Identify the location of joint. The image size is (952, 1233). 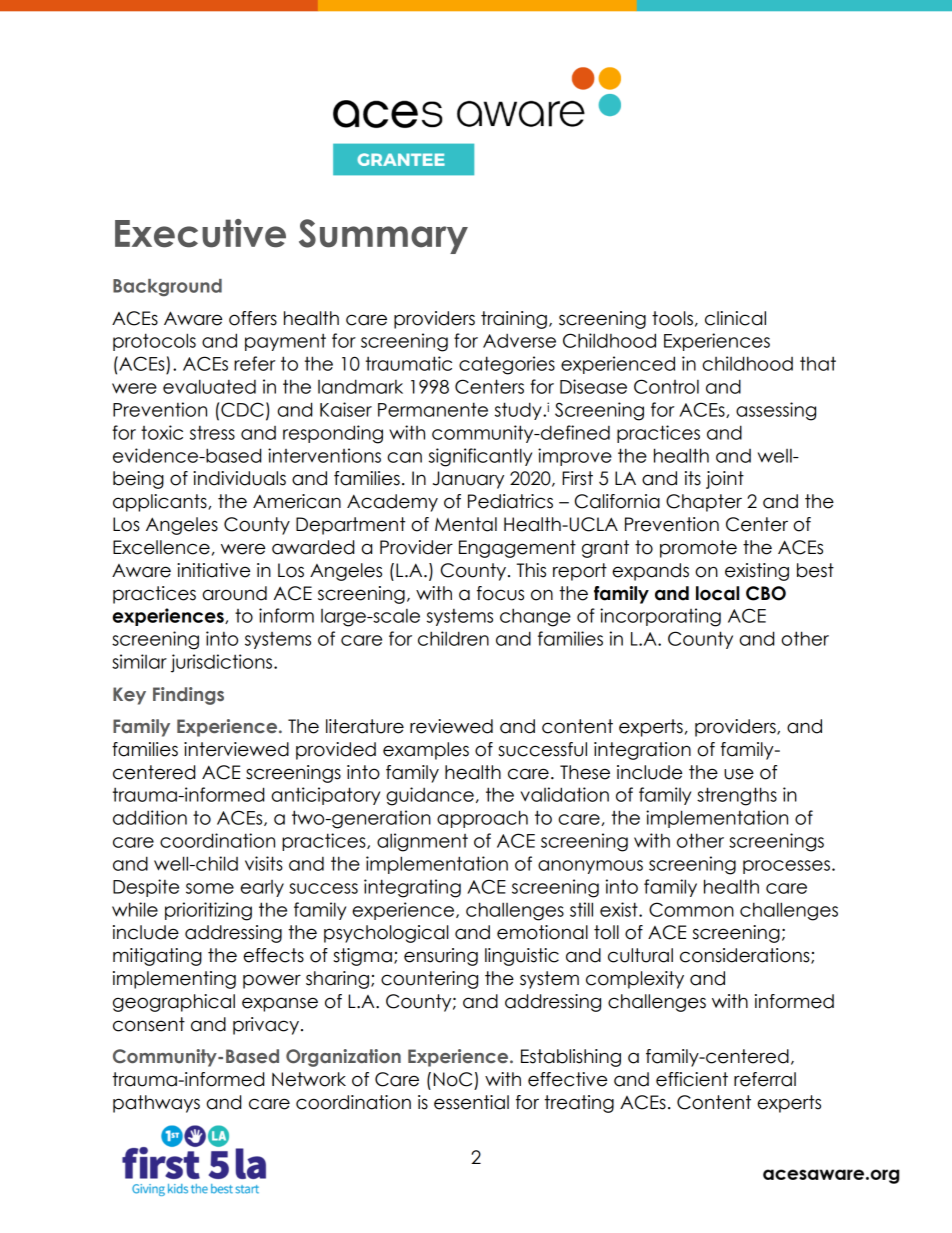
(725, 480).
